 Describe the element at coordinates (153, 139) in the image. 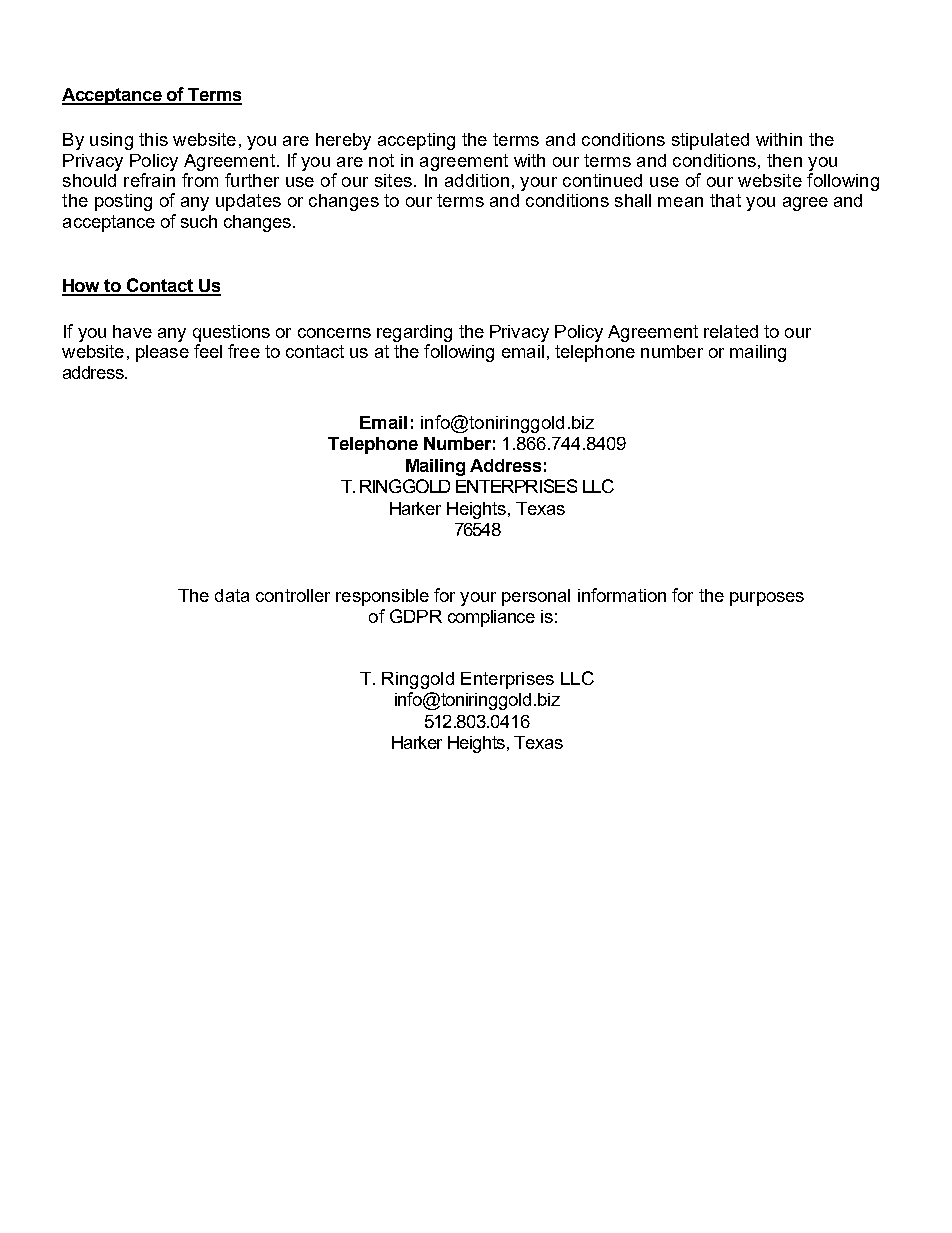

I see `this` at that location.
